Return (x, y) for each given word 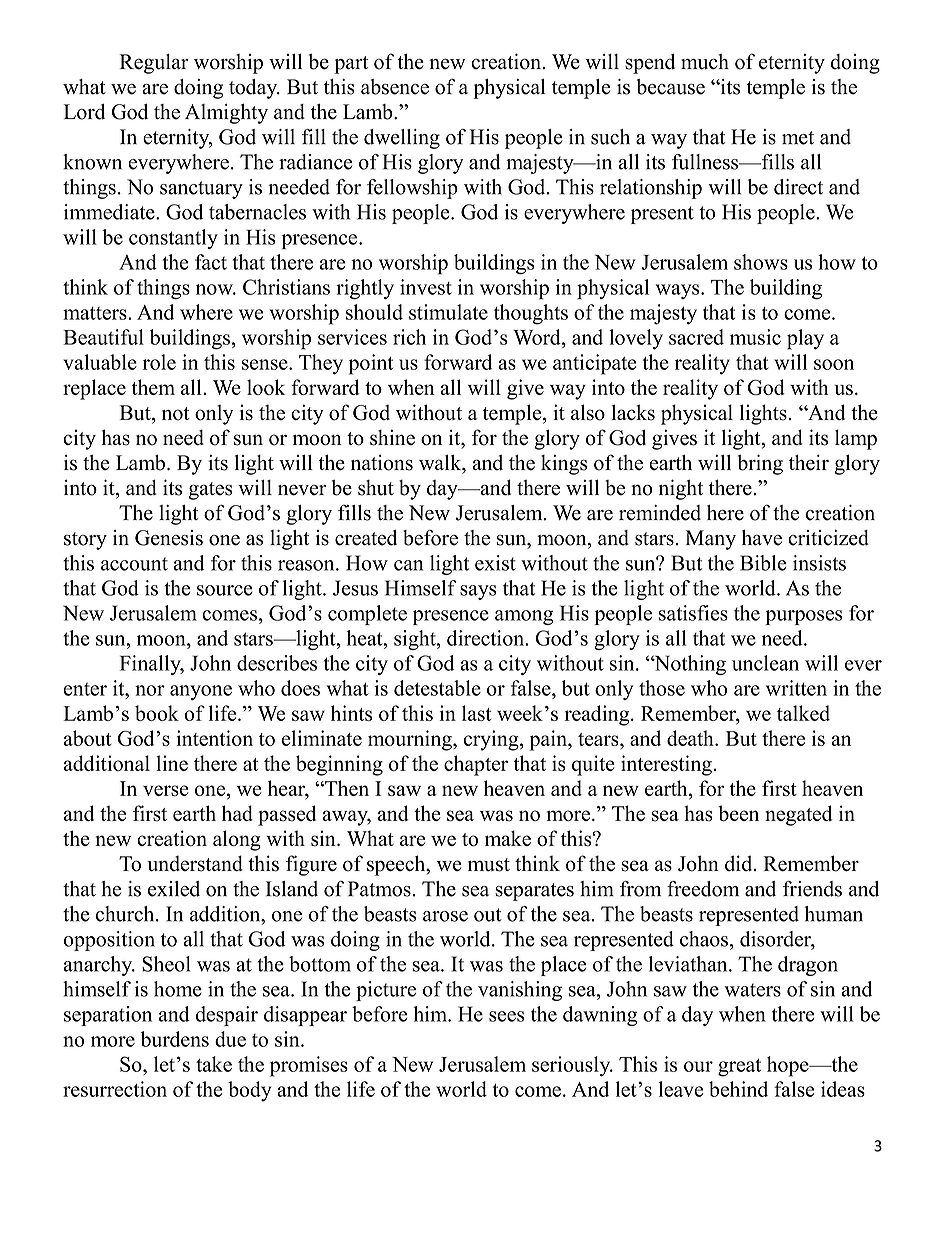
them (153, 387)
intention (214, 738)
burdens (174, 1039)
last (477, 713)
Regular (154, 64)
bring (760, 464)
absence (395, 87)
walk (441, 463)
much (705, 62)
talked (803, 713)
